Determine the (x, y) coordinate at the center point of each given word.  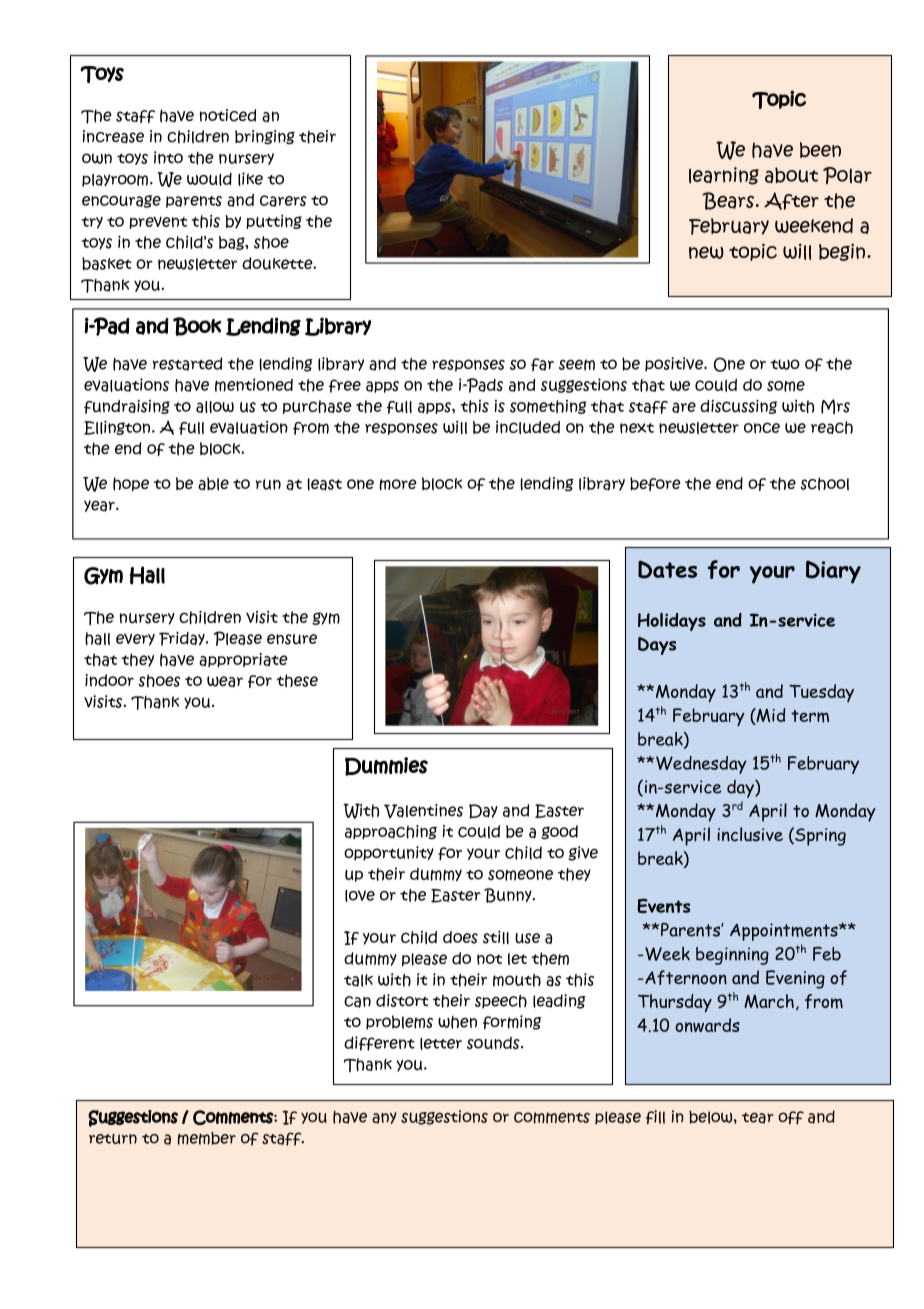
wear (225, 682)
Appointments (785, 932)
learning (724, 176)
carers (283, 201)
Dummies (386, 766)
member (207, 1138)
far (542, 364)
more (398, 484)
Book (197, 326)
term (810, 716)
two (785, 364)
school (825, 484)
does (460, 937)
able (213, 484)
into (168, 157)
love (360, 896)
